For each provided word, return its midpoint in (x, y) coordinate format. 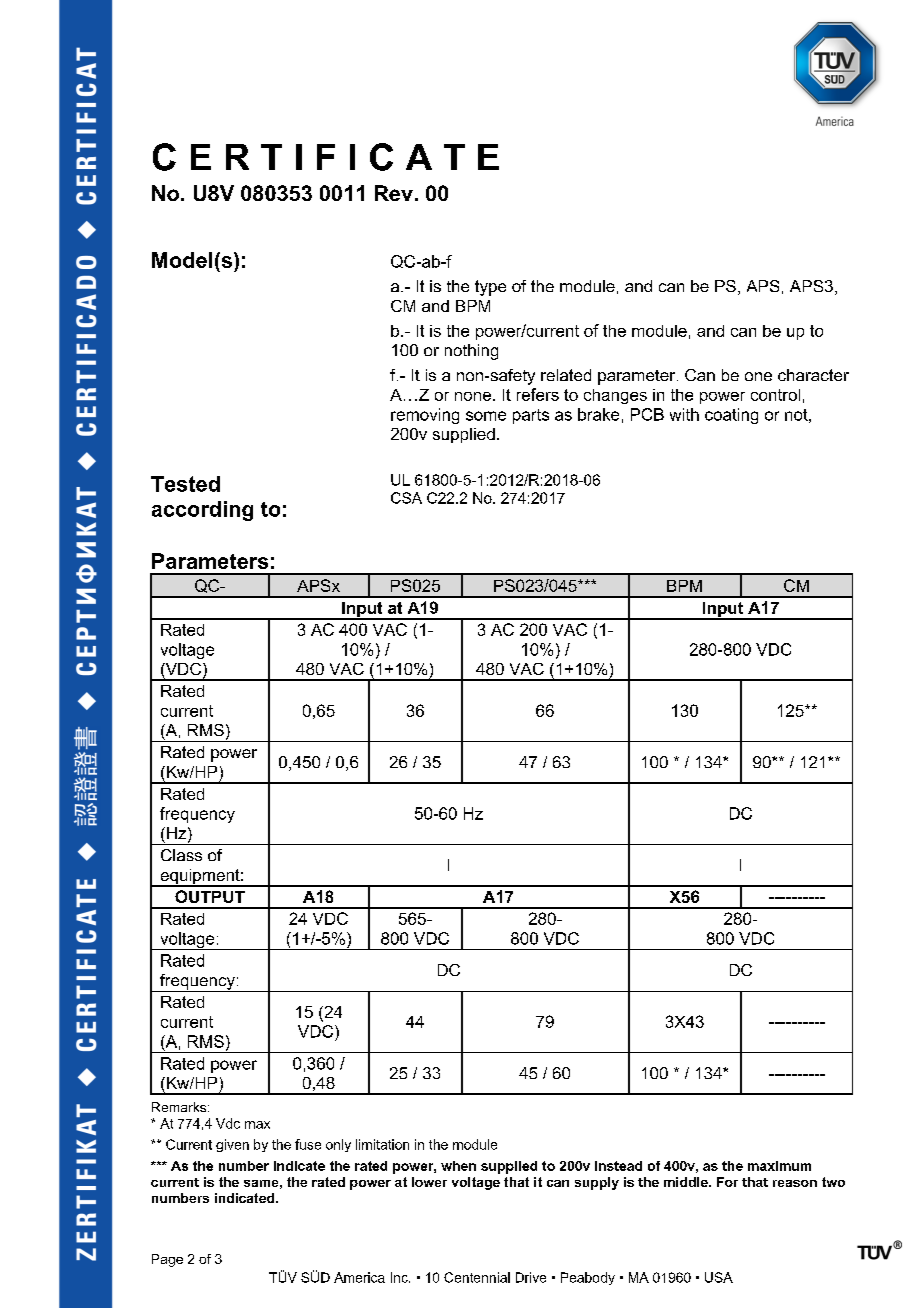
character (813, 375)
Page (167, 1260)
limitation (382, 1144)
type (490, 288)
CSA (406, 498)
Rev (394, 193)
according (202, 511)
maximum (779, 1166)
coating (731, 416)
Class (181, 855)
